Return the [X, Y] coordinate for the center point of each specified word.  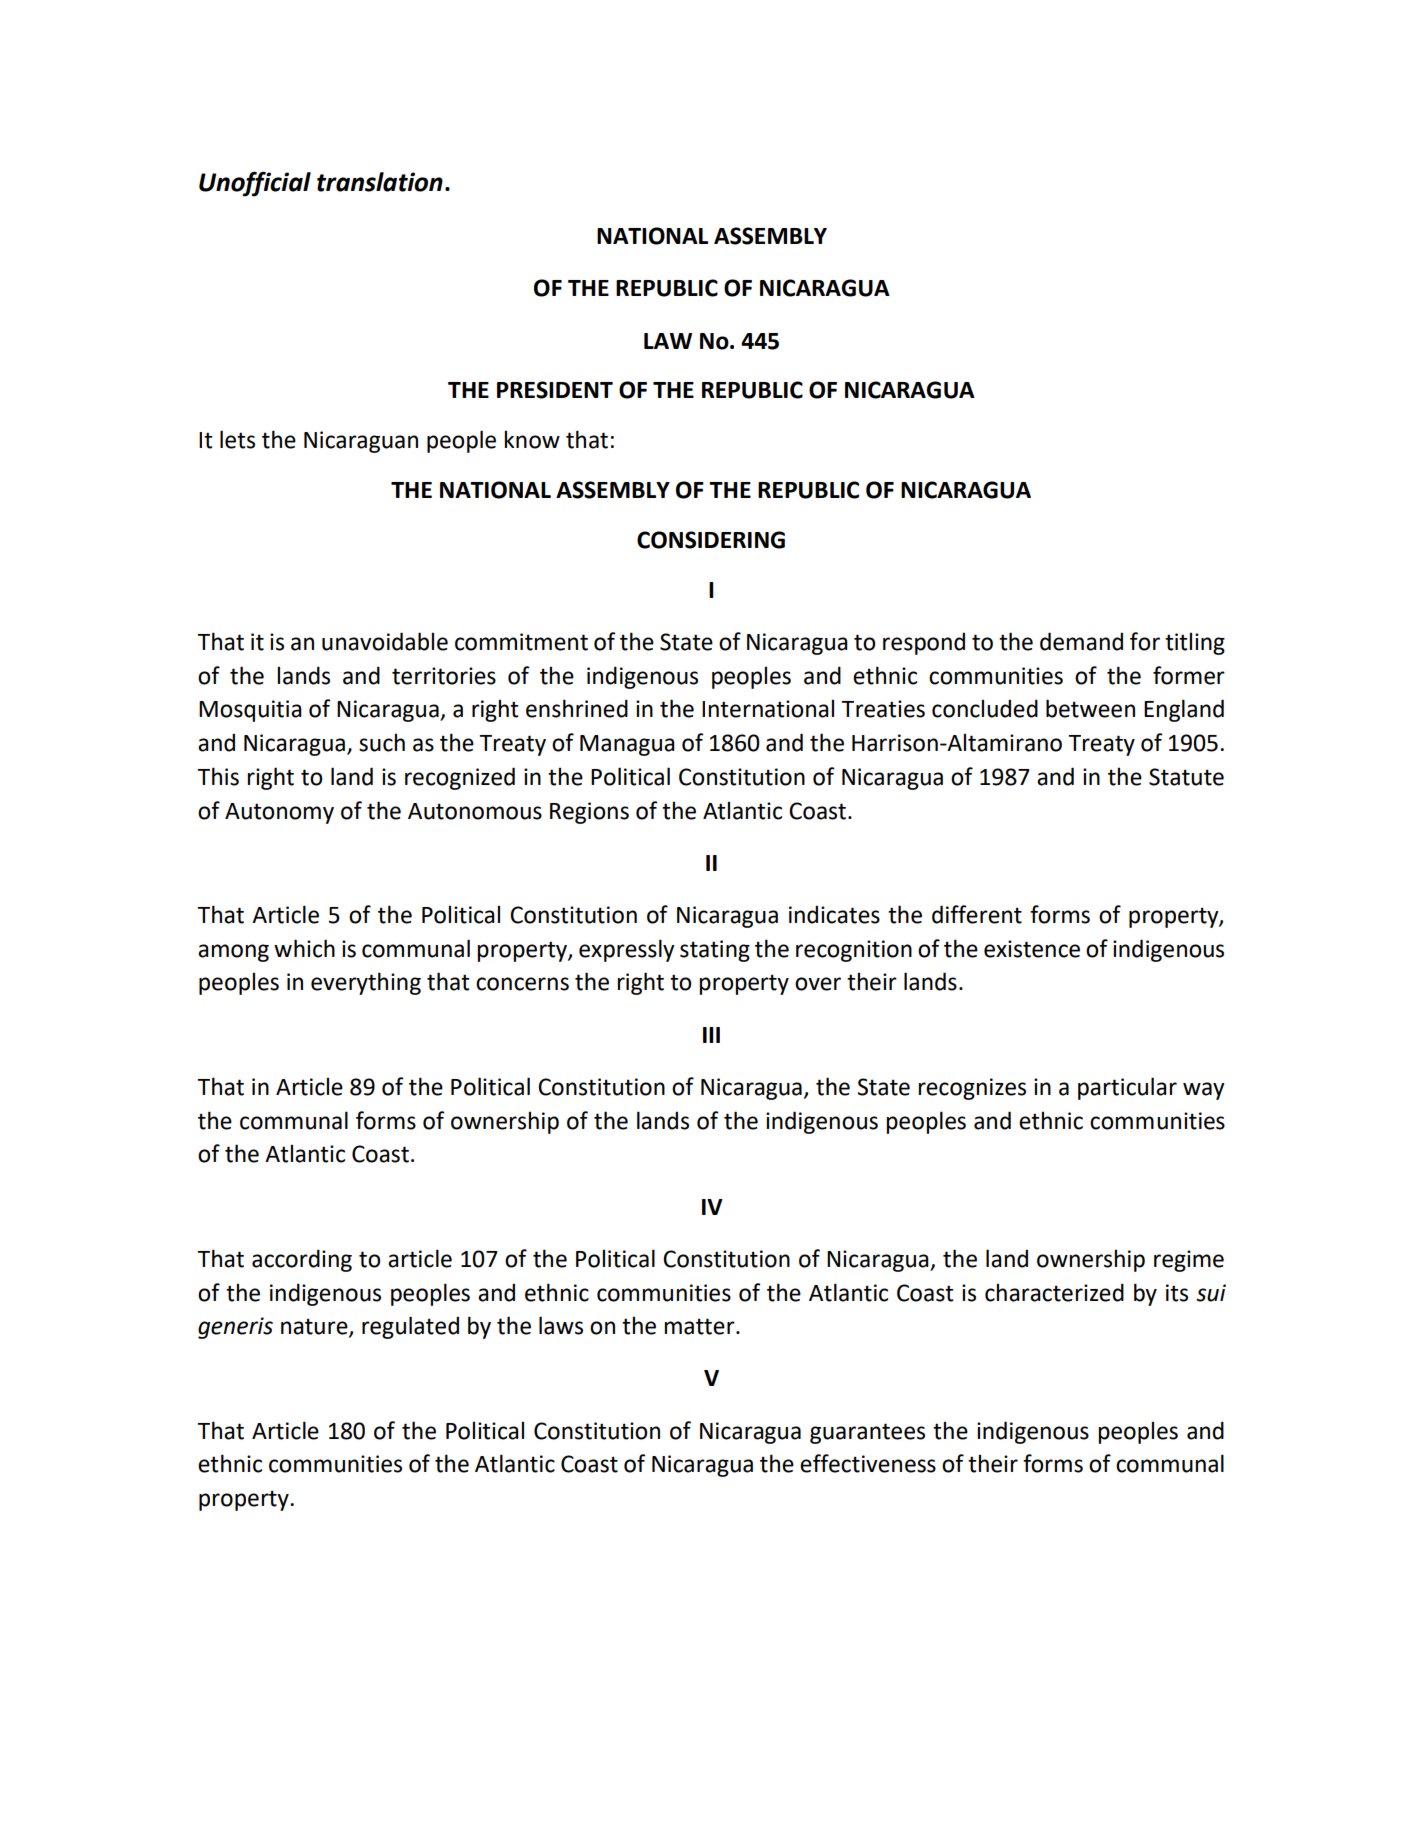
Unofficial [255, 184]
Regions [589, 813]
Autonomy [279, 813]
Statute [1186, 777]
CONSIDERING [711, 540]
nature [315, 1327]
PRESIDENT [555, 390]
